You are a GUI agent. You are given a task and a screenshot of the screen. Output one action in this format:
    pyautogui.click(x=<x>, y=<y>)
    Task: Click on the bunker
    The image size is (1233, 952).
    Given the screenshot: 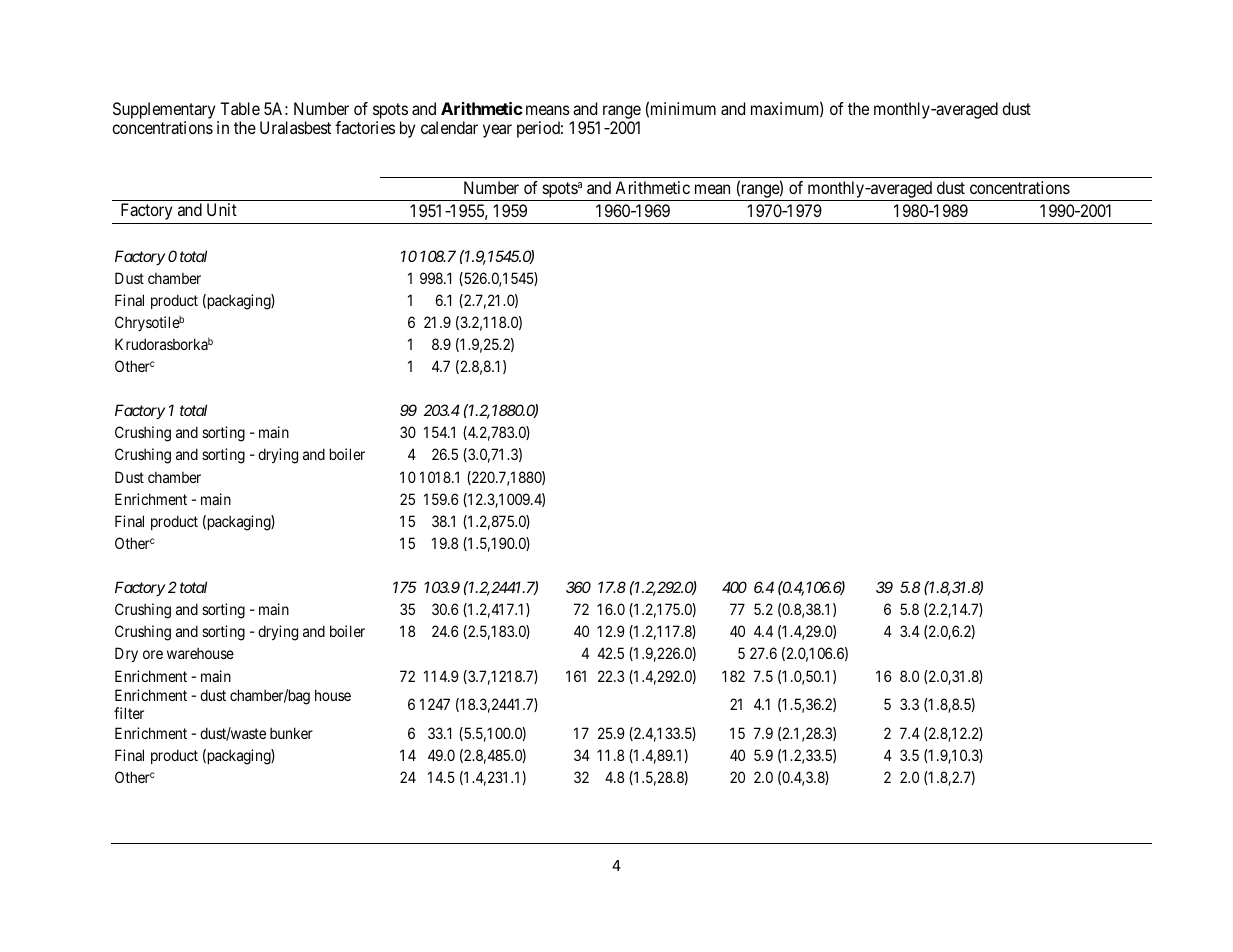 What is the action you would take?
    pyautogui.click(x=291, y=733)
